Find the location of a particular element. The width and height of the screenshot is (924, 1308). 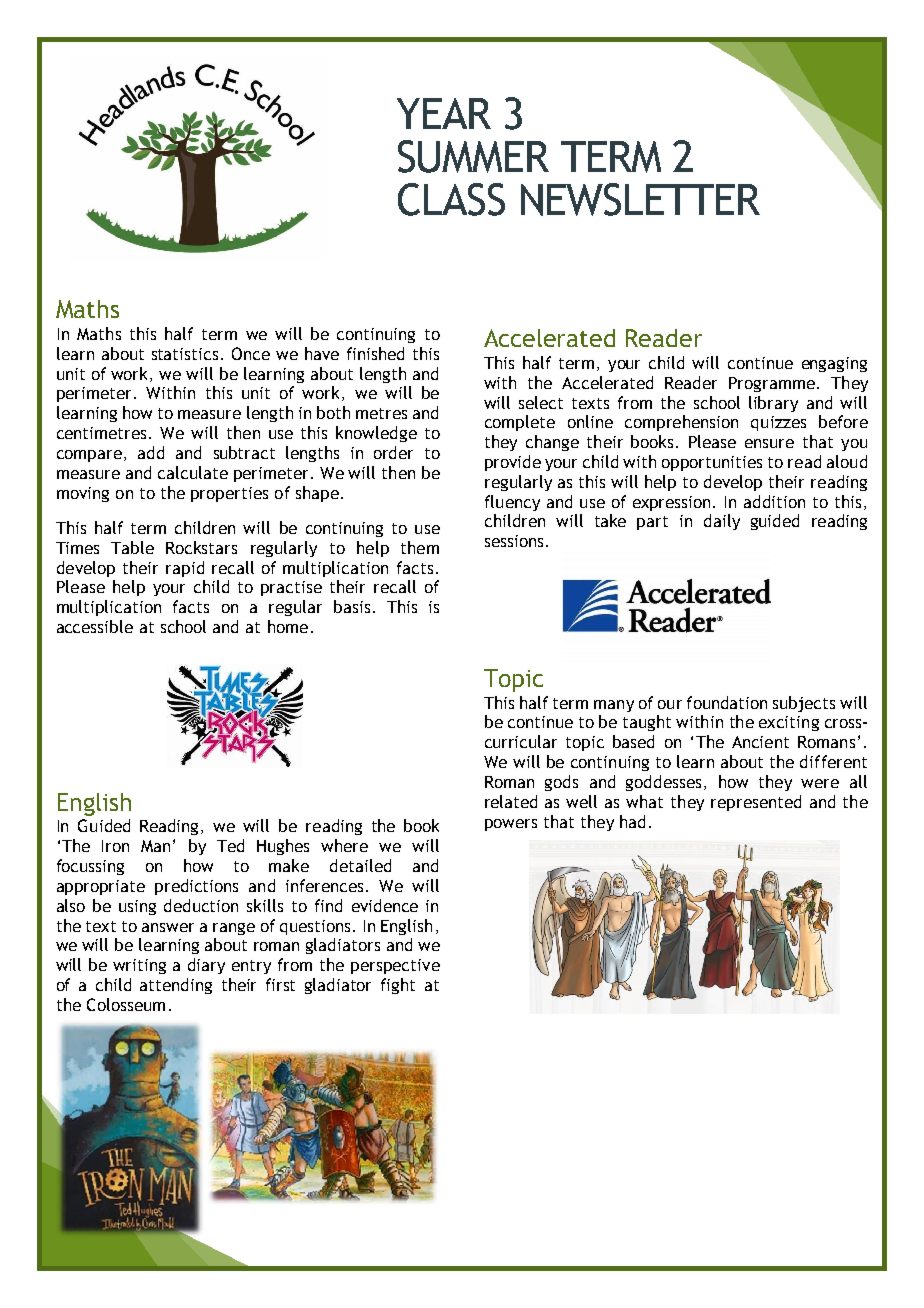

YEAR is located at coordinates (444, 113).
